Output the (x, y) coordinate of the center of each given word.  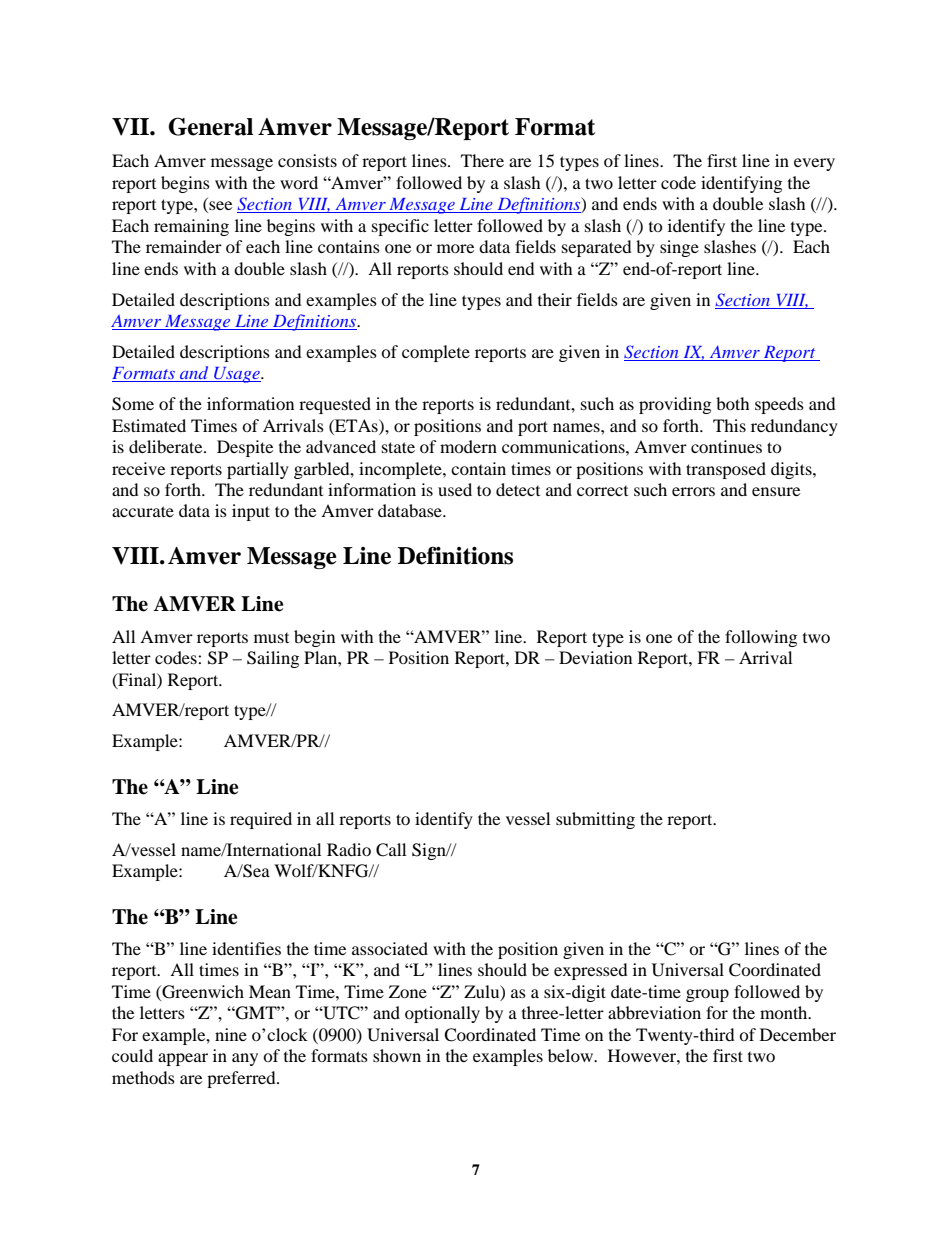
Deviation (595, 657)
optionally (442, 1014)
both (733, 403)
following (761, 638)
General (211, 126)
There (482, 160)
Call (391, 850)
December (798, 1034)
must (271, 638)
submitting (595, 820)
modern (468, 446)
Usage (237, 375)
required (261, 820)
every (814, 164)
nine (231, 1034)
